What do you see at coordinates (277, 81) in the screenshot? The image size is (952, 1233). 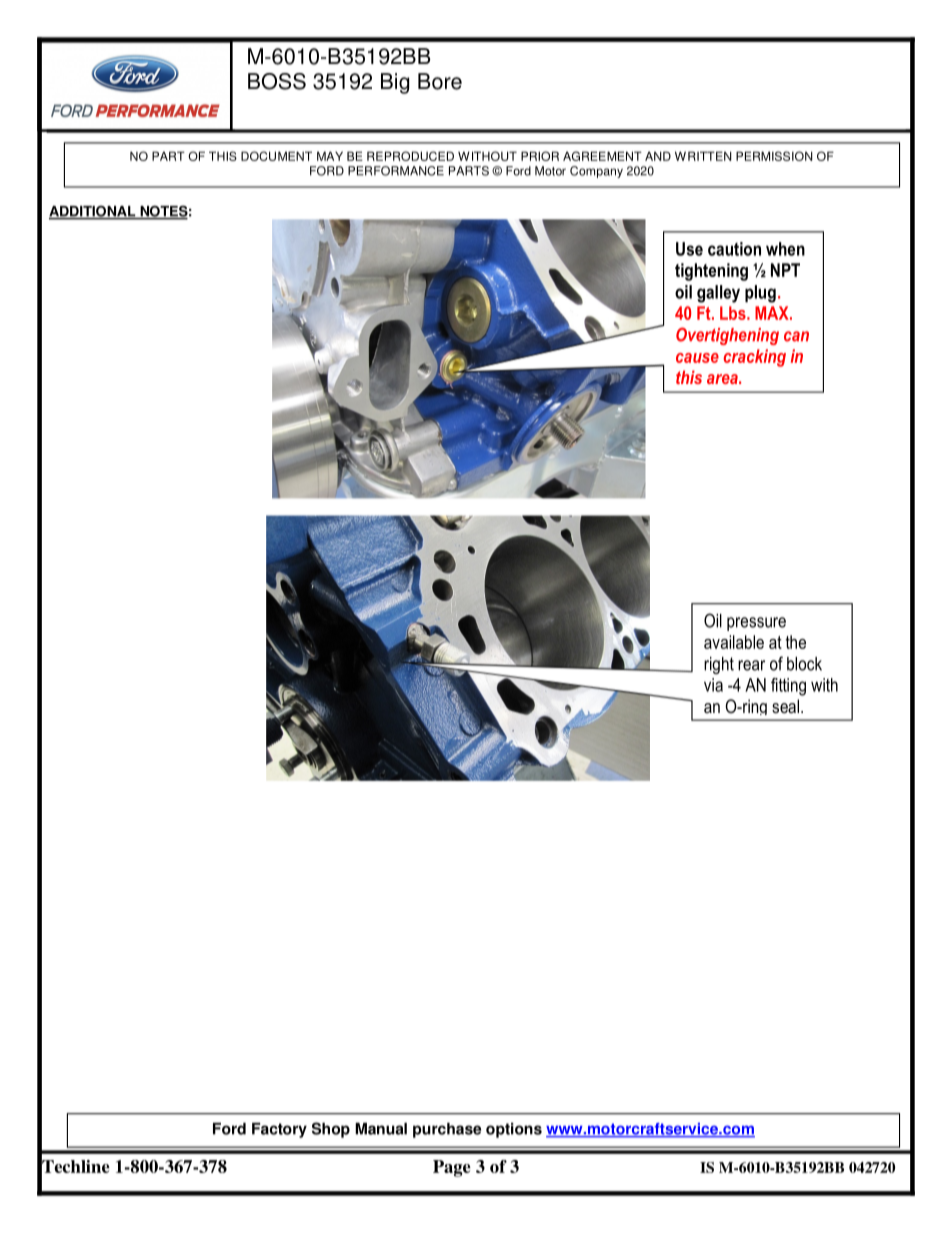 I see `BOSS` at bounding box center [277, 81].
